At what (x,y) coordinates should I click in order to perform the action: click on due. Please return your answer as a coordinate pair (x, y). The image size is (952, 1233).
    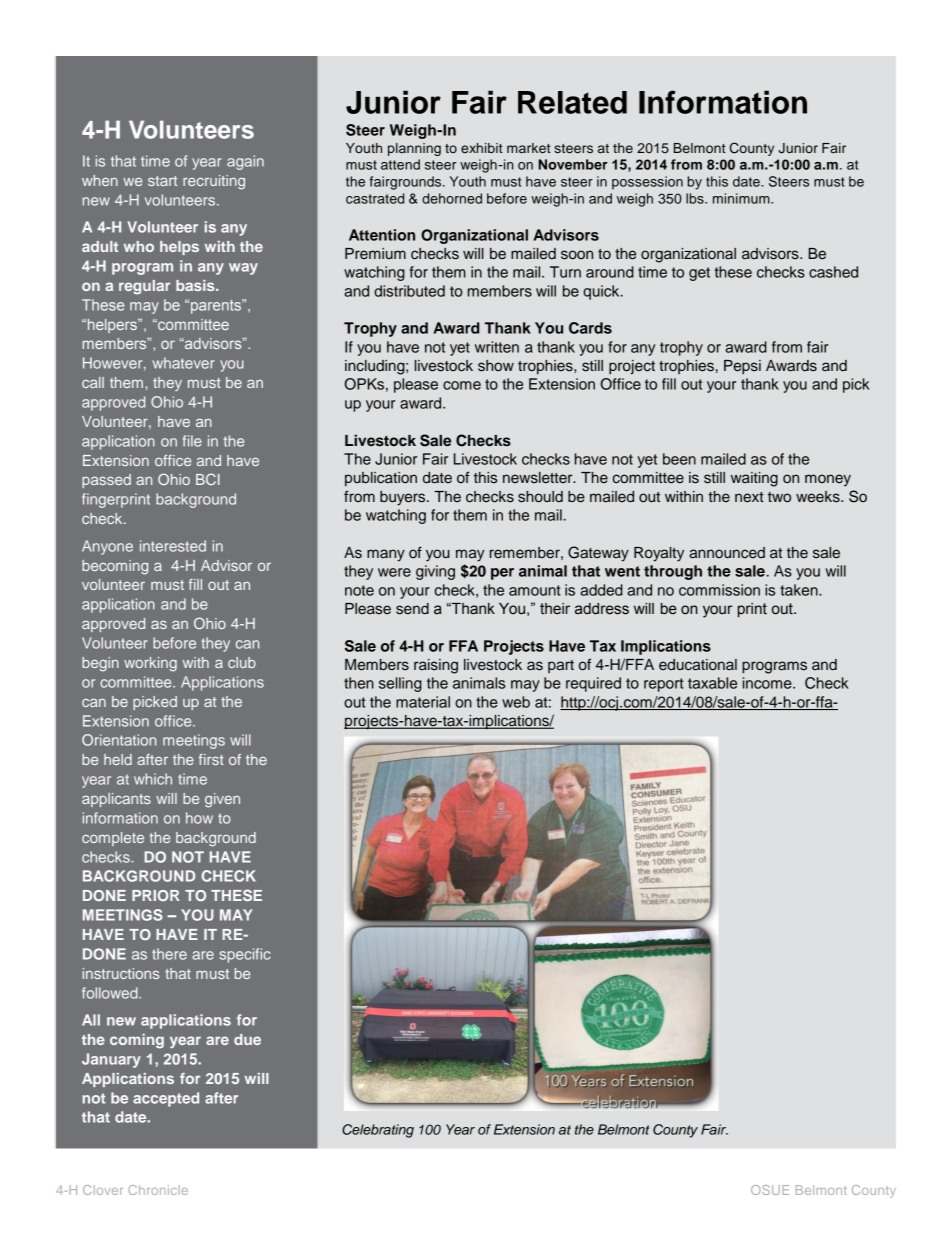
    Looking at the image, I should click on (247, 1039).
